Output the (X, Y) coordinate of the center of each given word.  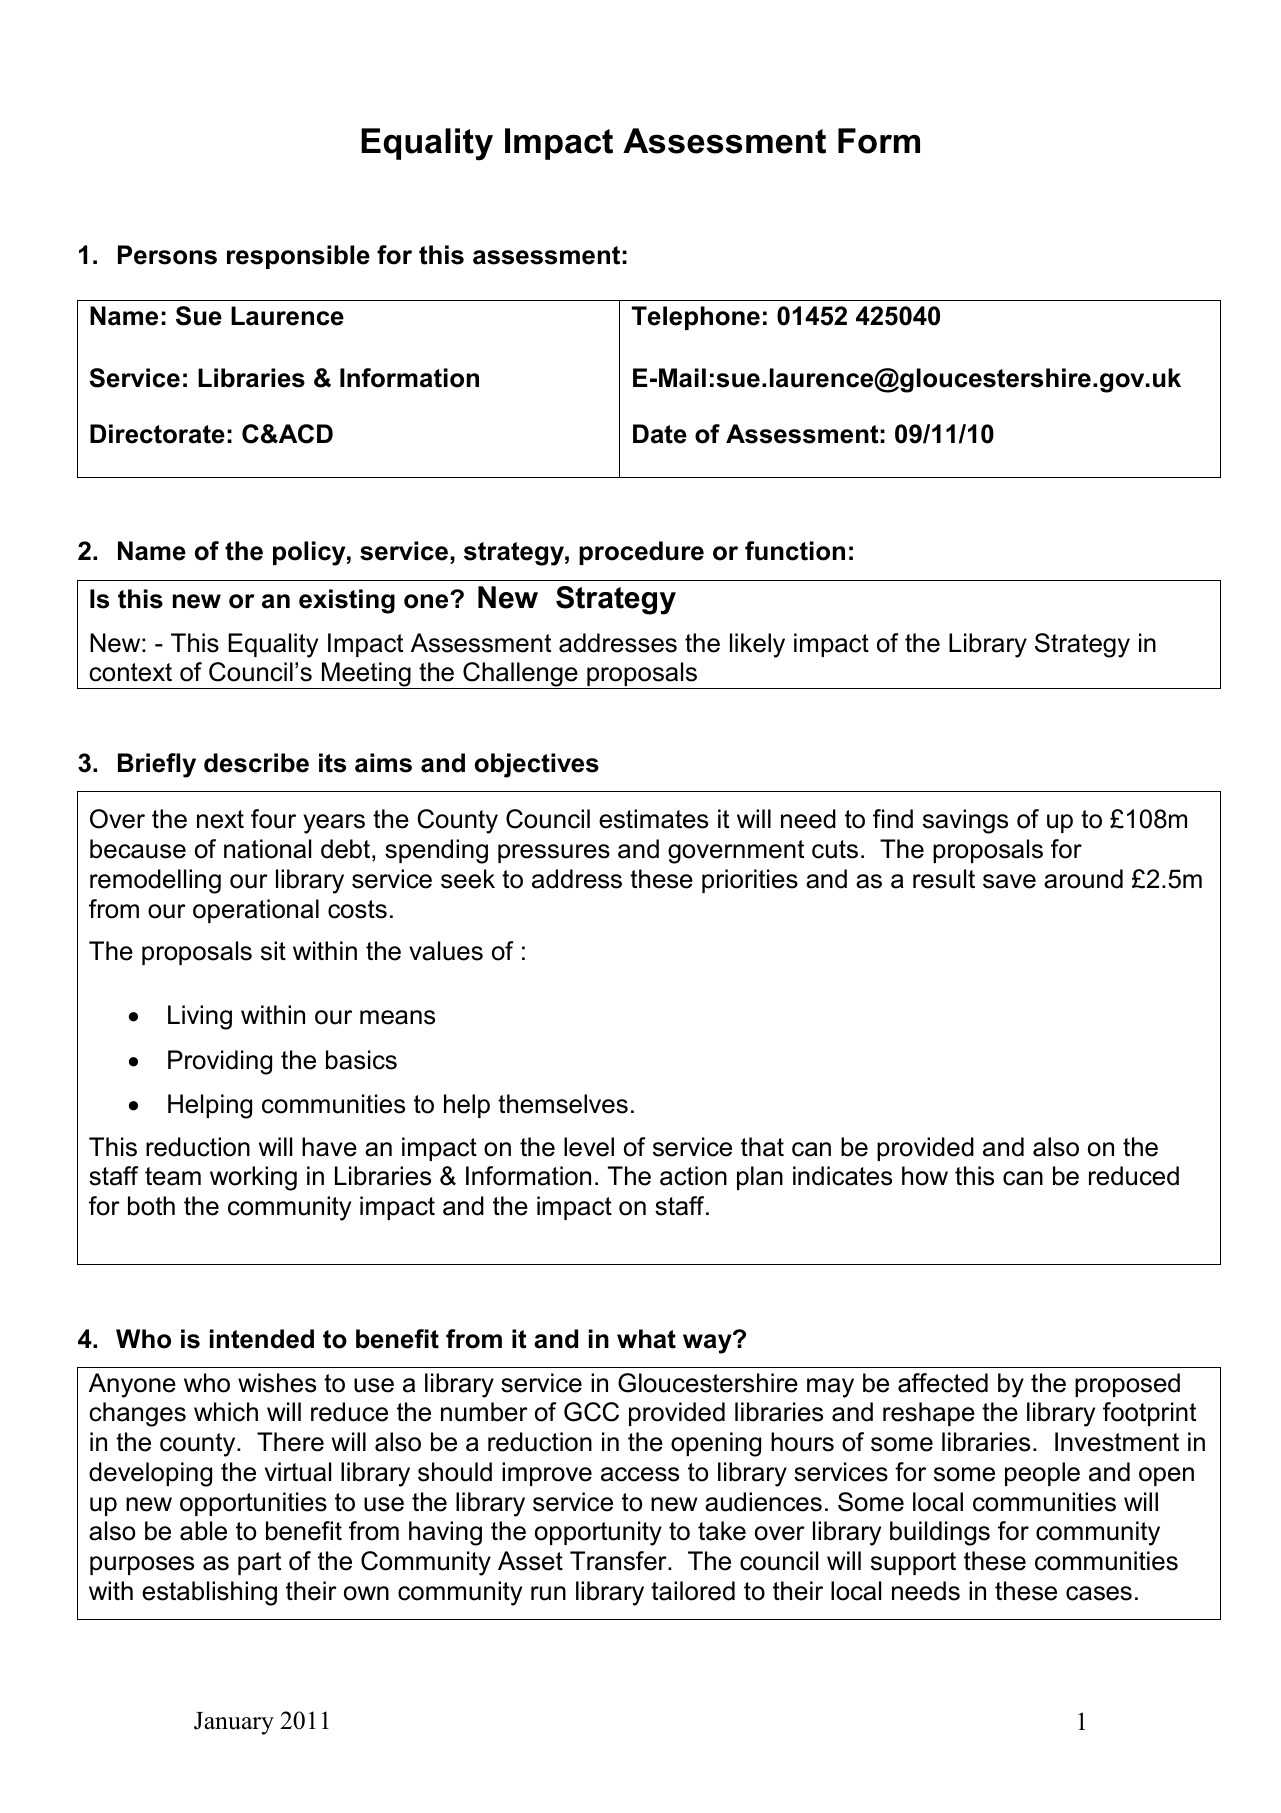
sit (273, 951)
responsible (298, 257)
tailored (693, 1591)
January (234, 1723)
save (1009, 881)
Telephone (696, 318)
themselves (563, 1104)
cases (1099, 1593)
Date (660, 434)
